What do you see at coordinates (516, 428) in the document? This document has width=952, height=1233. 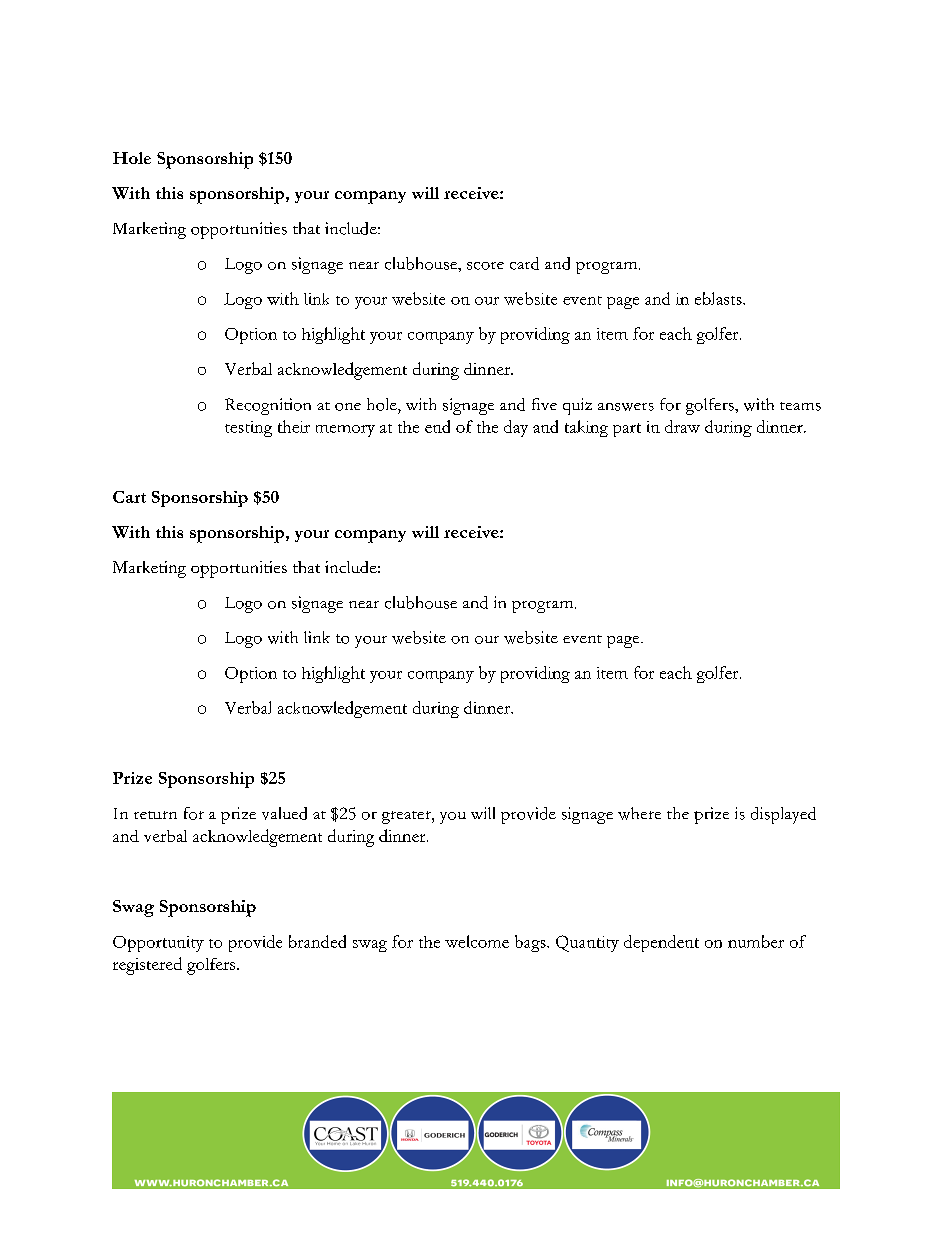 I see `day` at bounding box center [516, 428].
